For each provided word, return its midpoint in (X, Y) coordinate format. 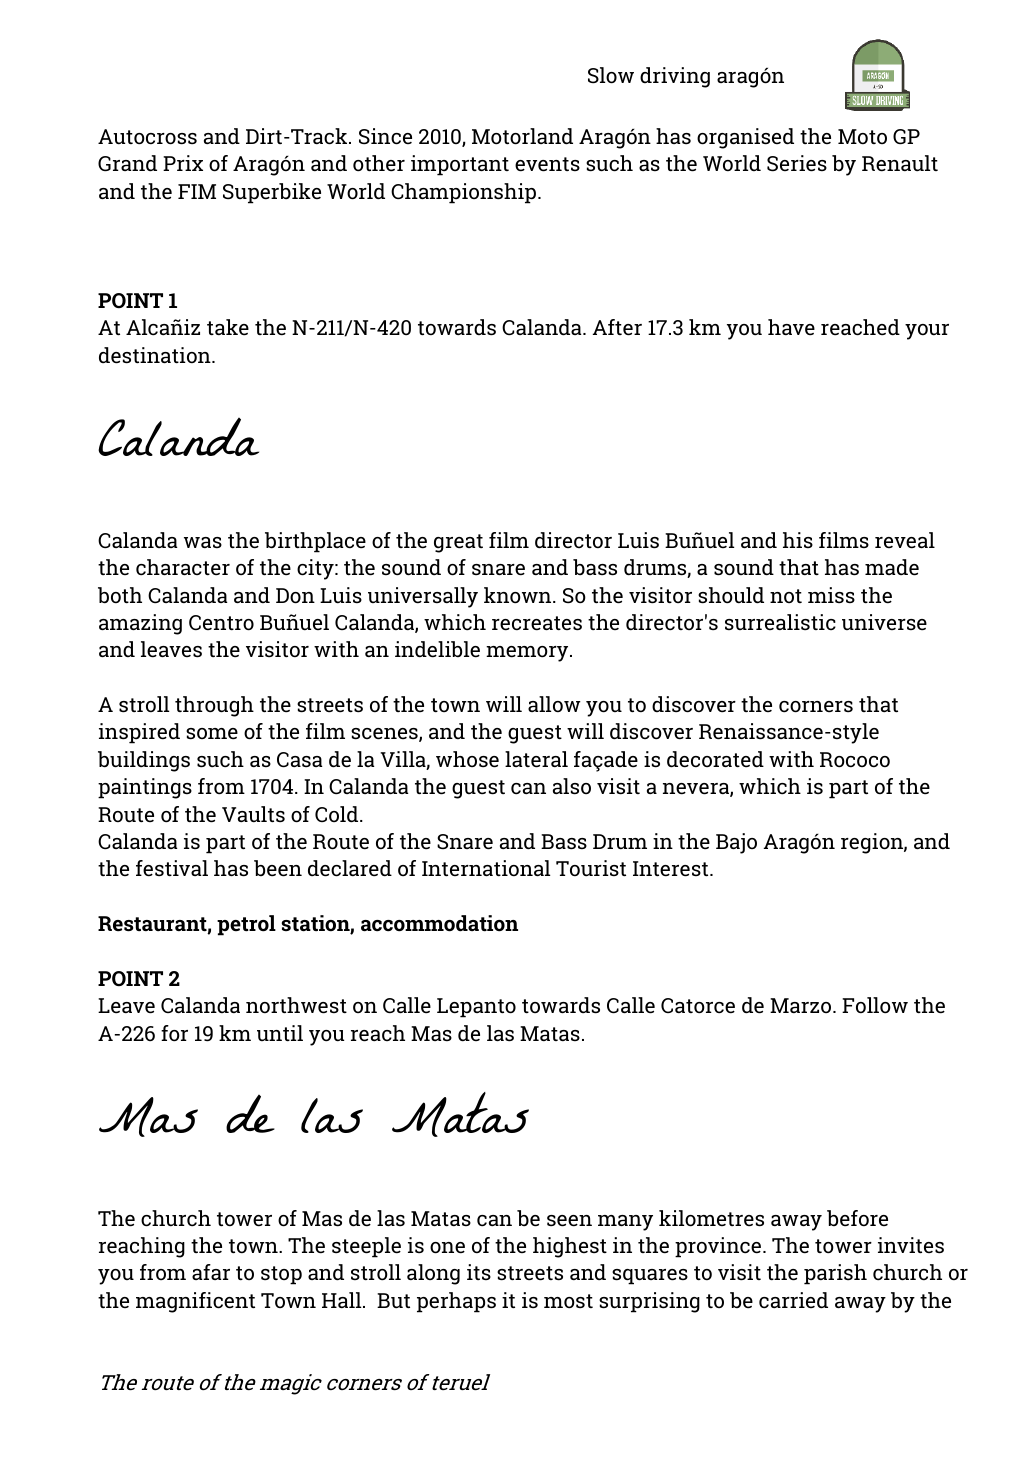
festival (172, 868)
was (203, 542)
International (486, 868)
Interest (672, 869)
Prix (183, 163)
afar (211, 1272)
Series (797, 163)
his (798, 540)
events (547, 164)
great (458, 543)
